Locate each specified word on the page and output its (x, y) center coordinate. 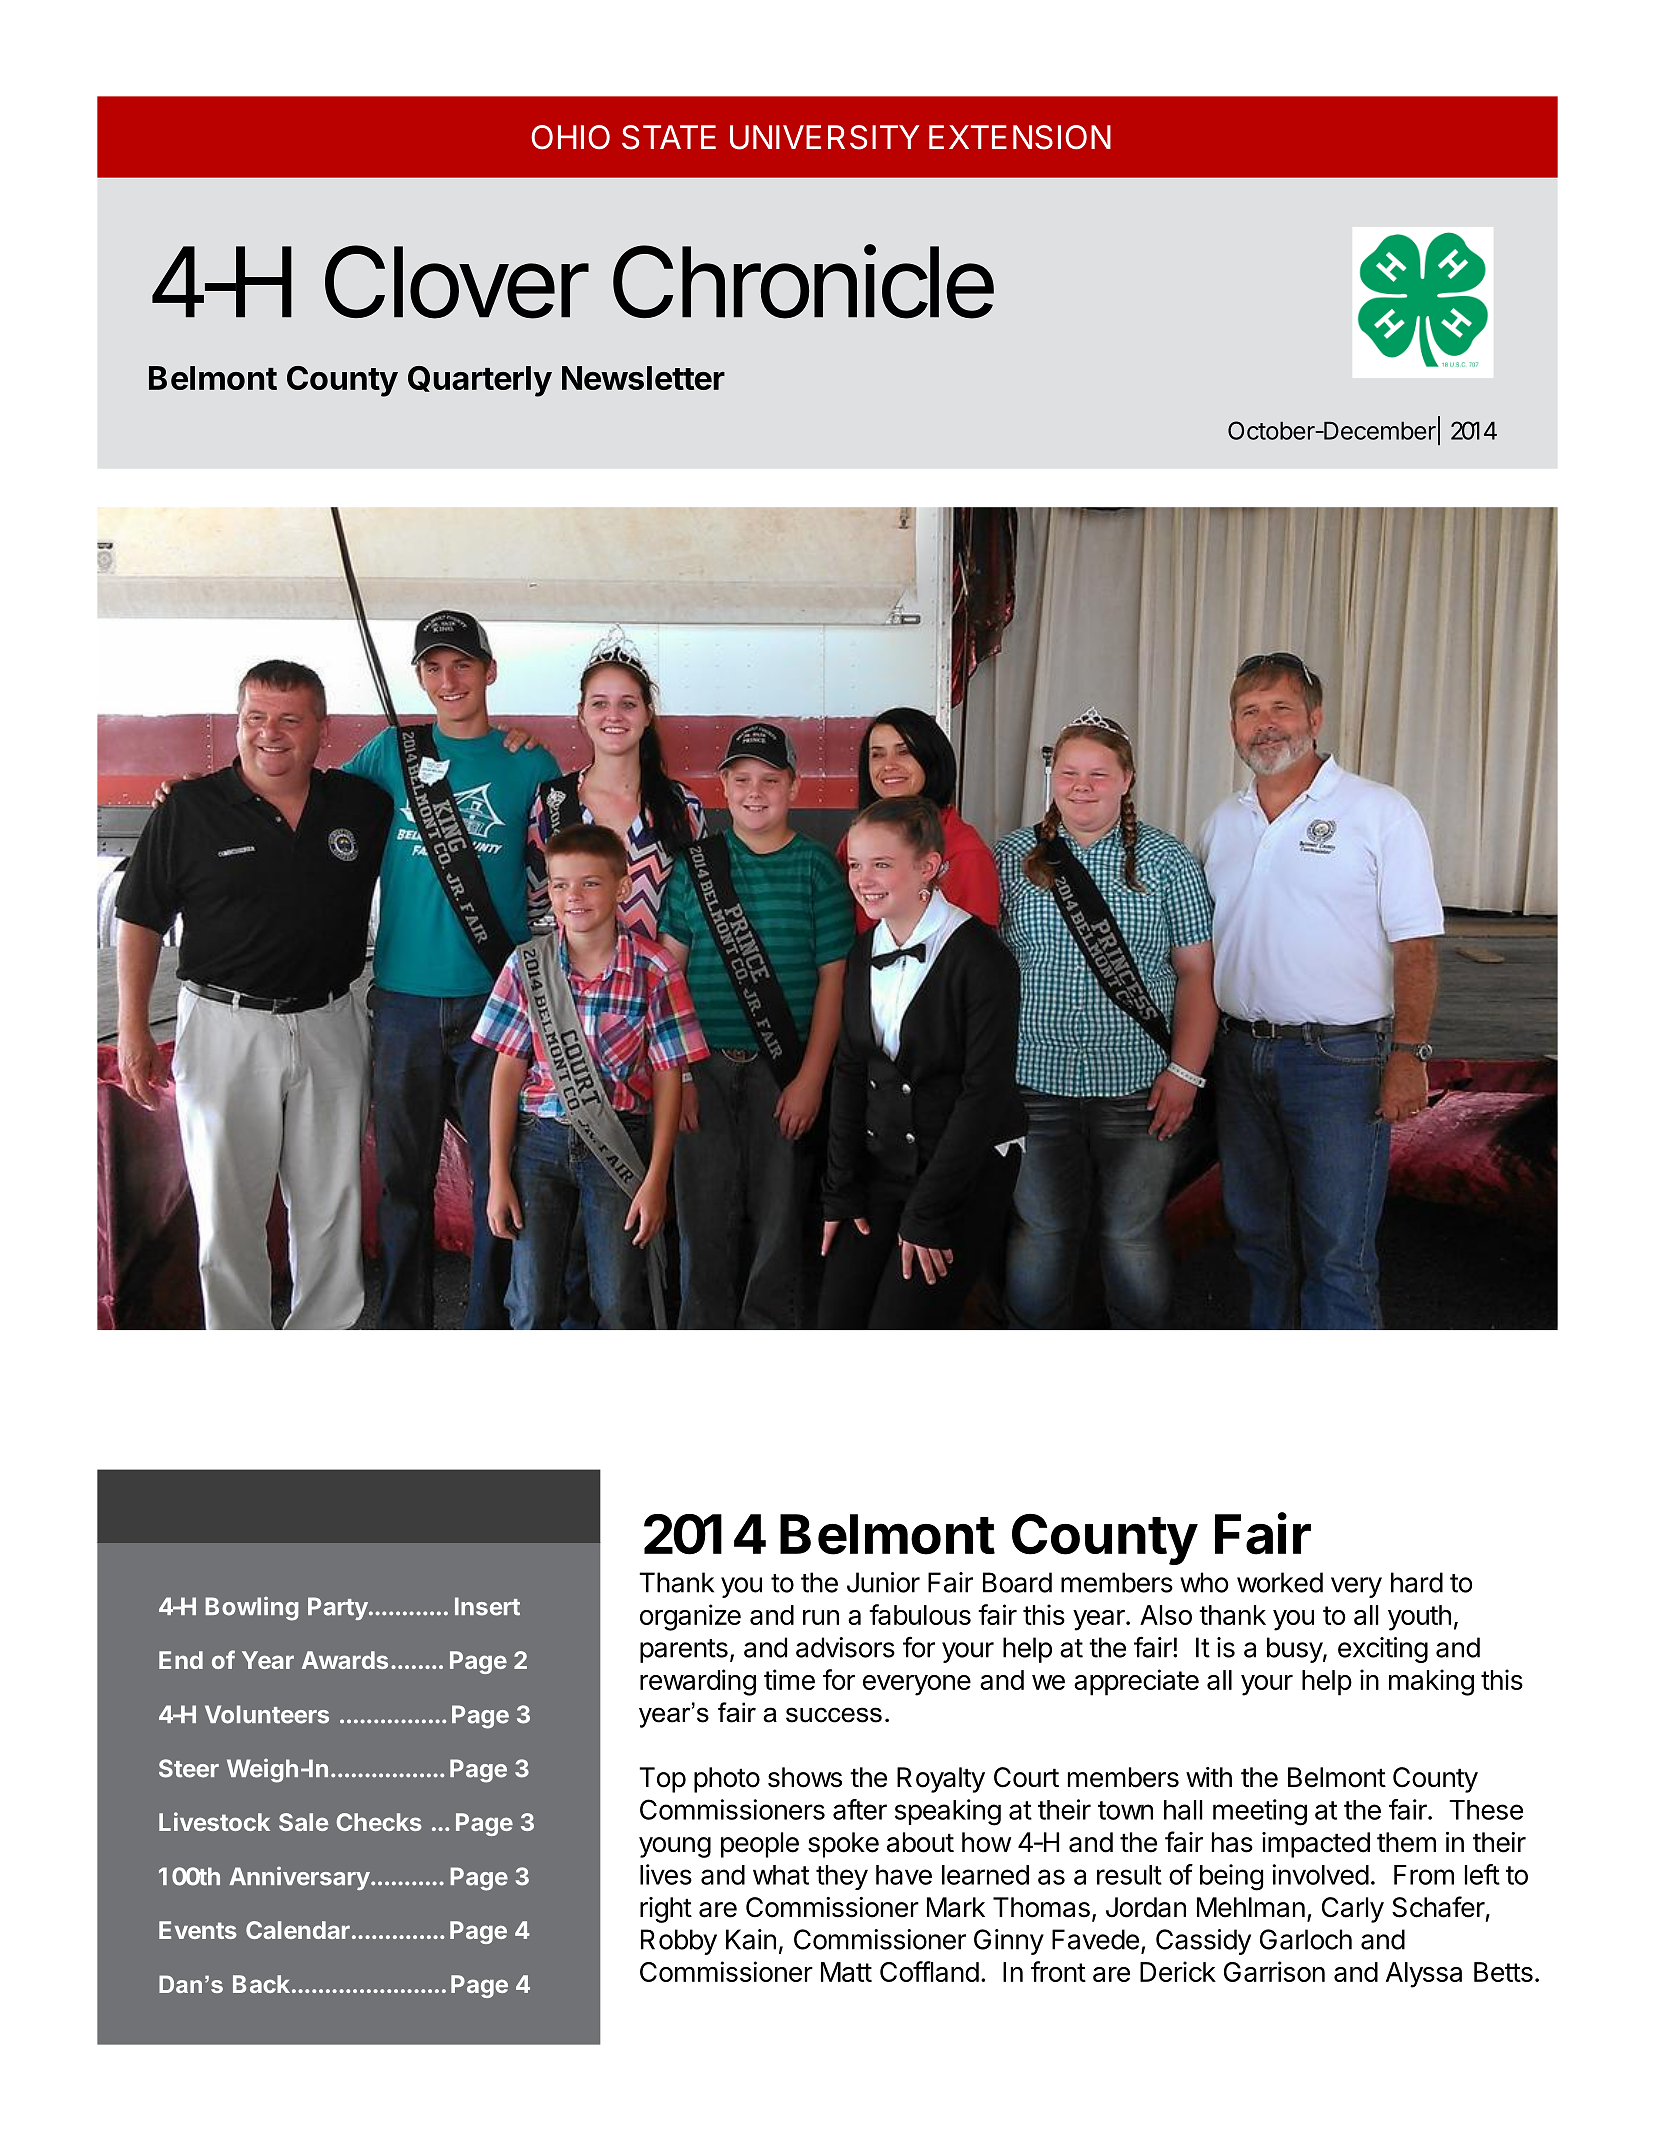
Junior (883, 1582)
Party (339, 1608)
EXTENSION (1020, 137)
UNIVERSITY (824, 137)
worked (1280, 1582)
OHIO (570, 137)
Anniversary (299, 1878)
